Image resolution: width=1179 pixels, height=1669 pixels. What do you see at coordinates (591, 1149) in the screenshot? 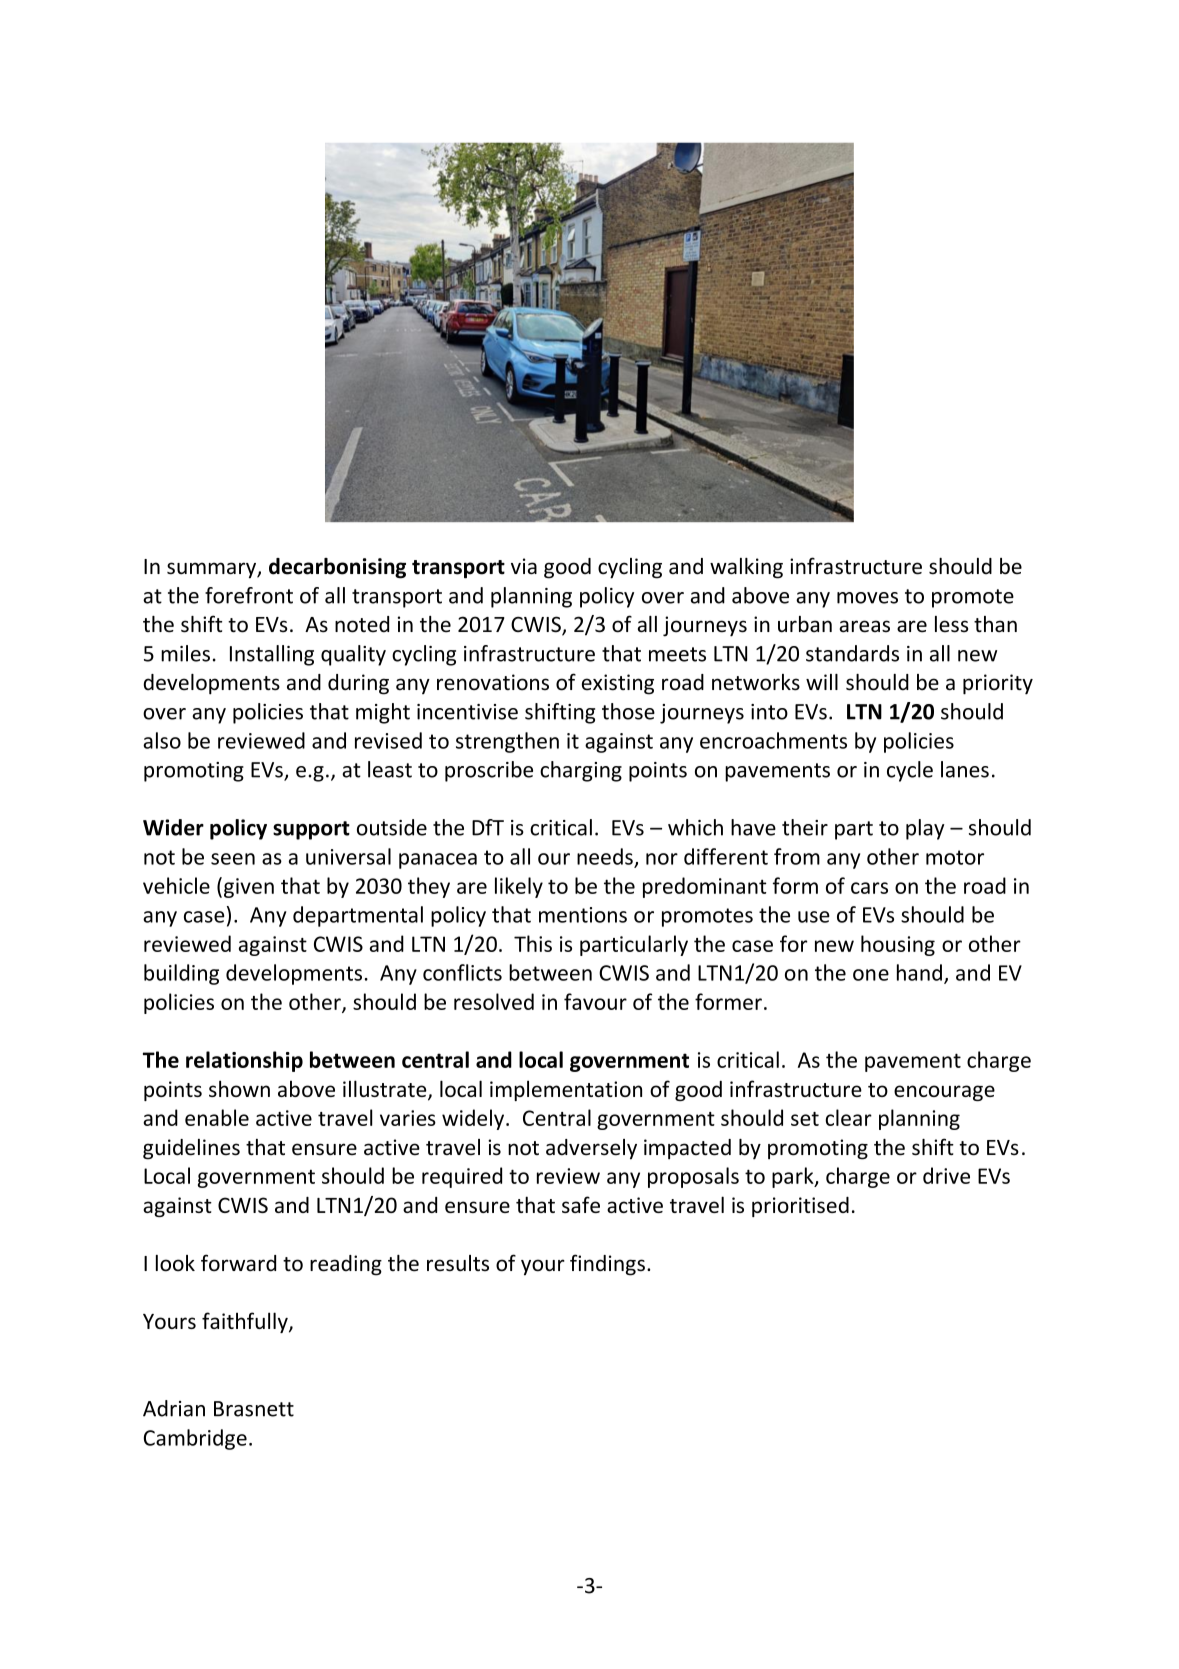
I see `adversely` at bounding box center [591, 1149].
